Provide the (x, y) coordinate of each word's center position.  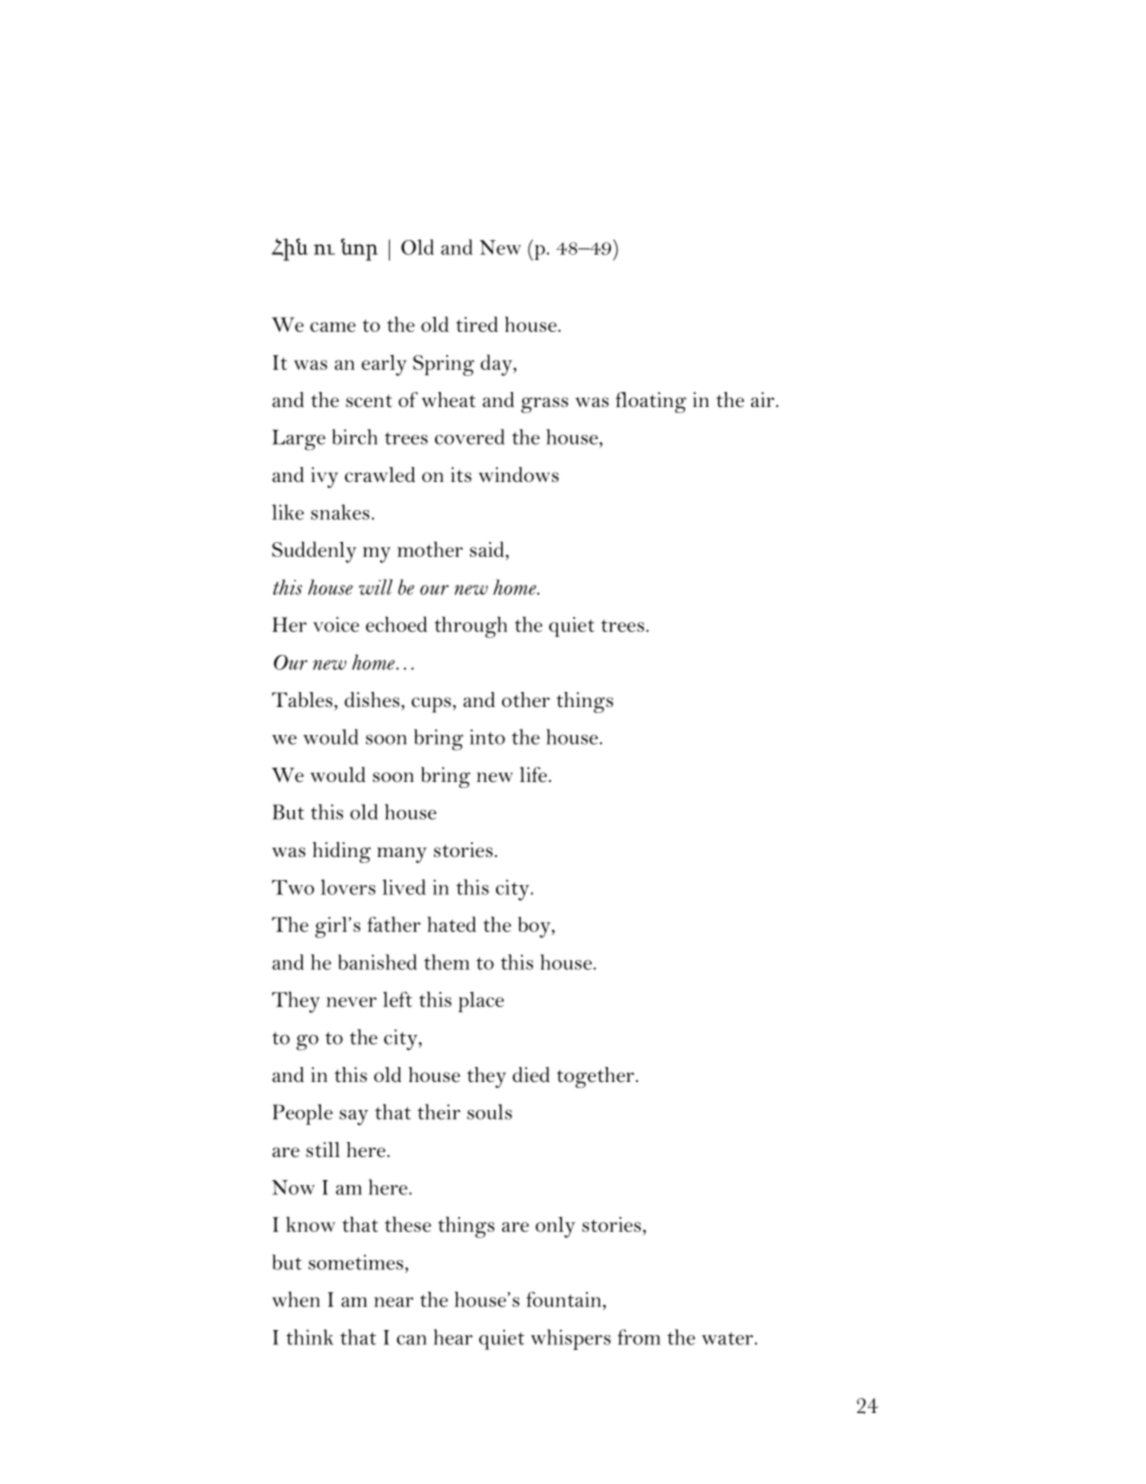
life (533, 775)
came (333, 327)
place (481, 1002)
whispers (571, 1339)
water (727, 1338)
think (310, 1337)
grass (544, 405)
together (597, 1077)
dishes (373, 699)
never (352, 1002)
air (764, 399)
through (471, 627)
